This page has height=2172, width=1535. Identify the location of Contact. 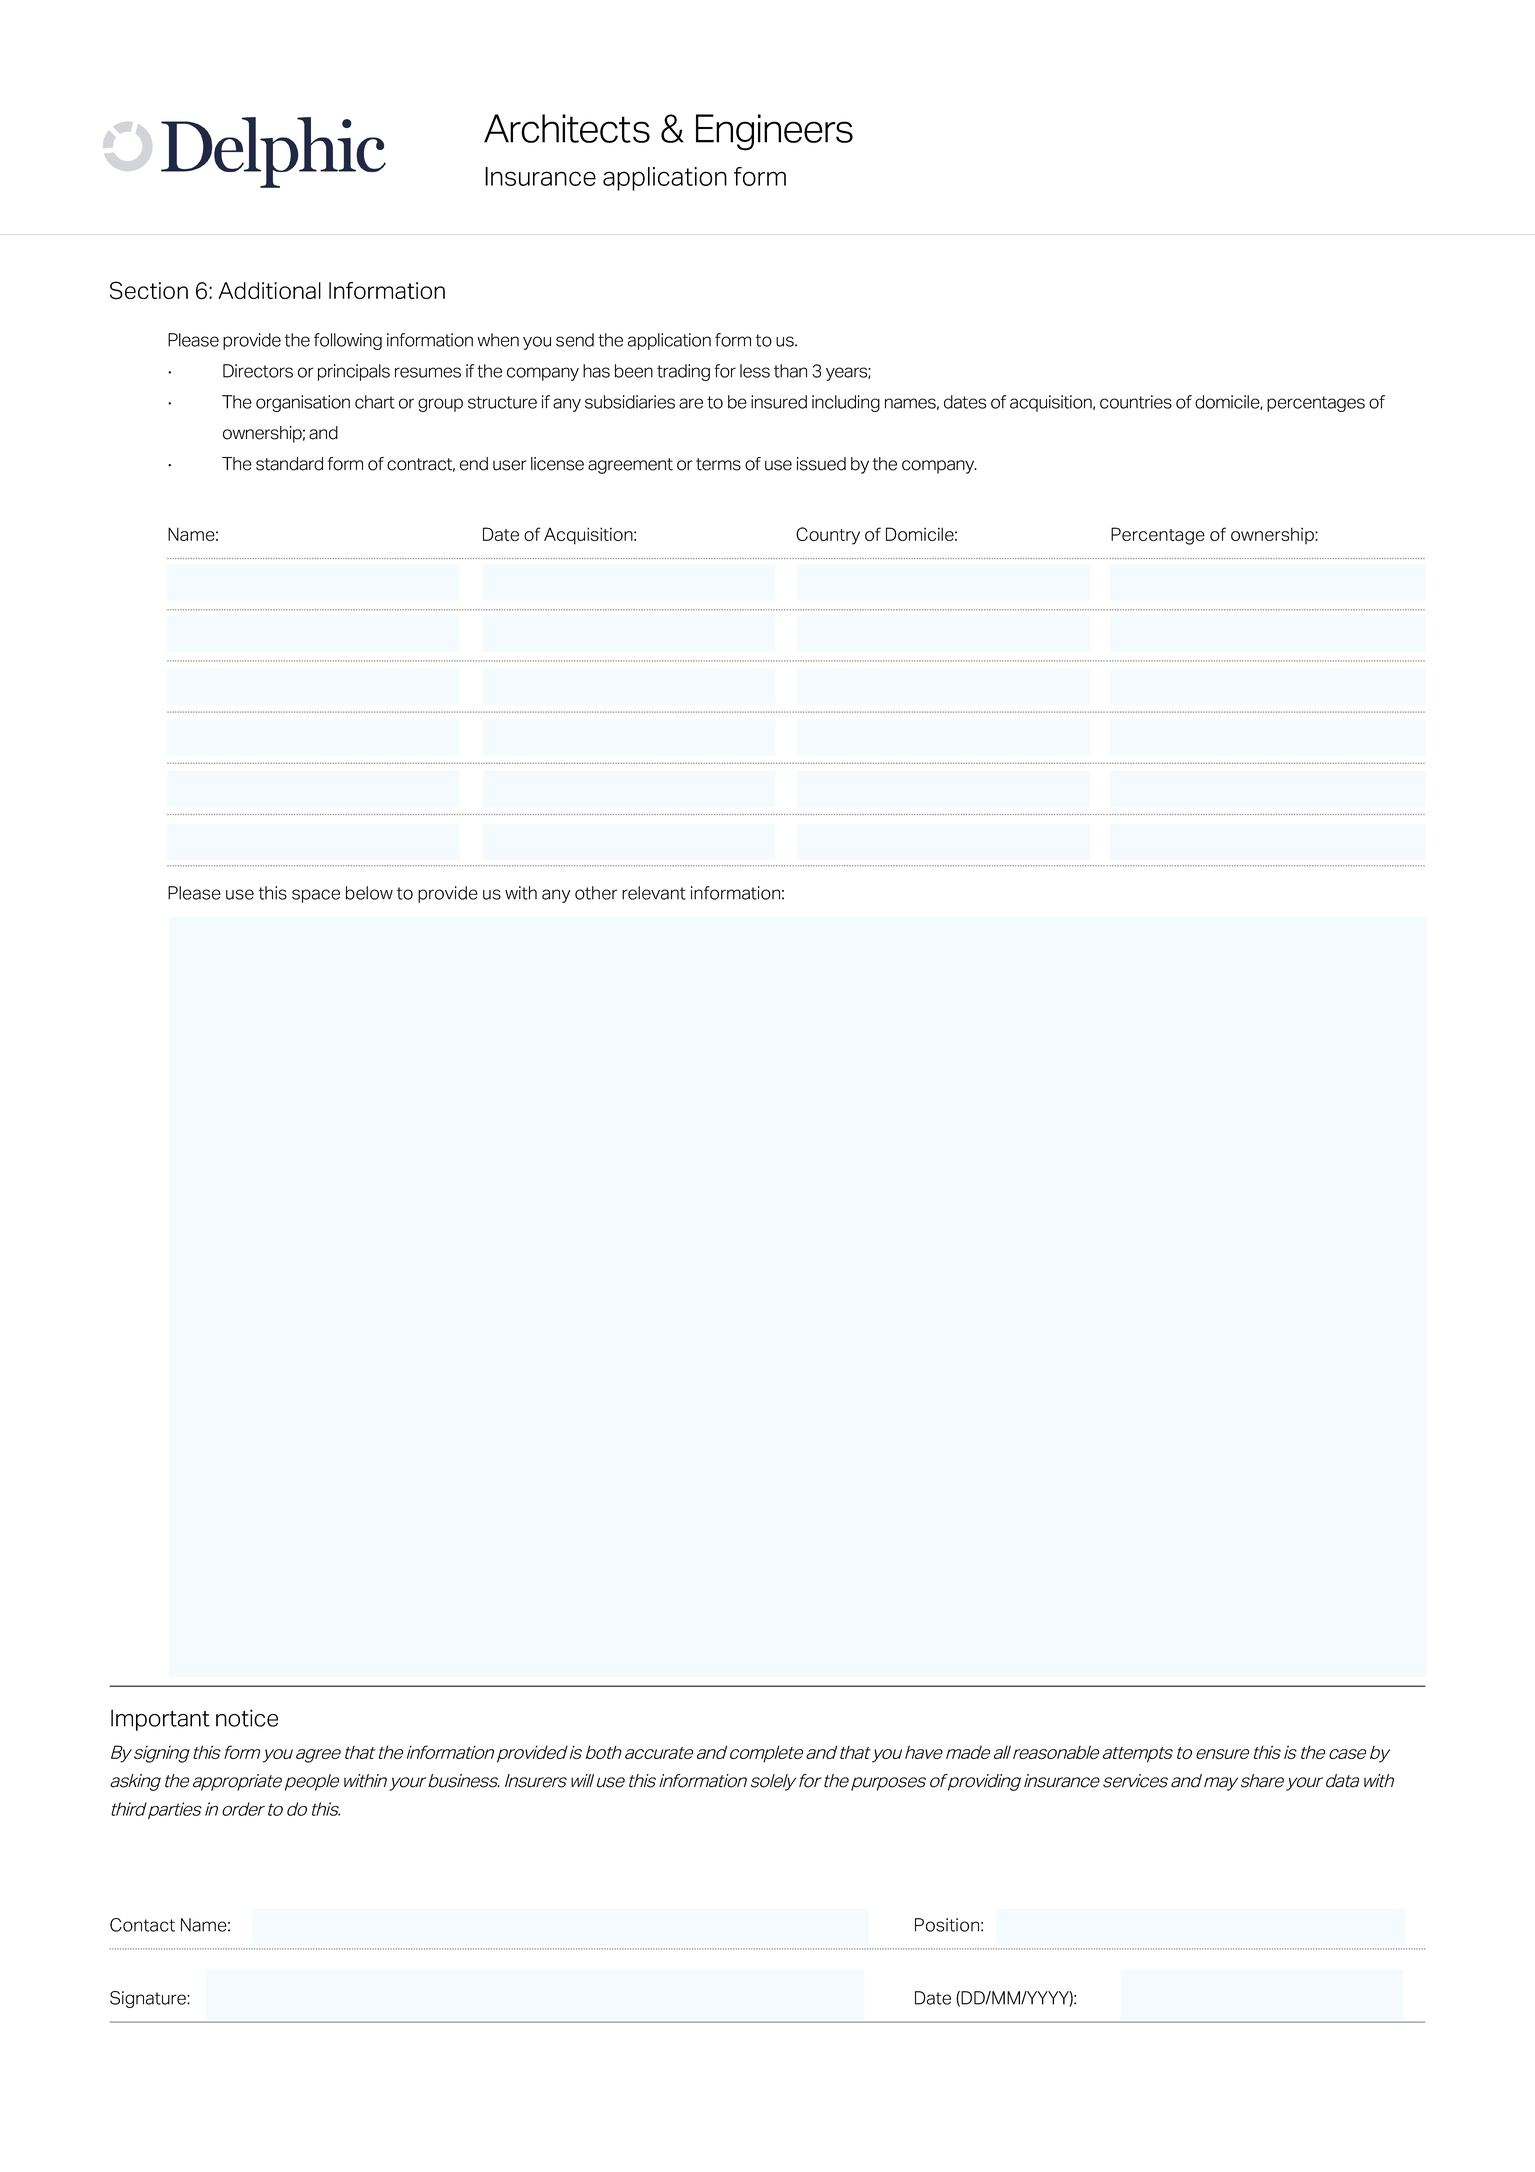
(142, 1925).
